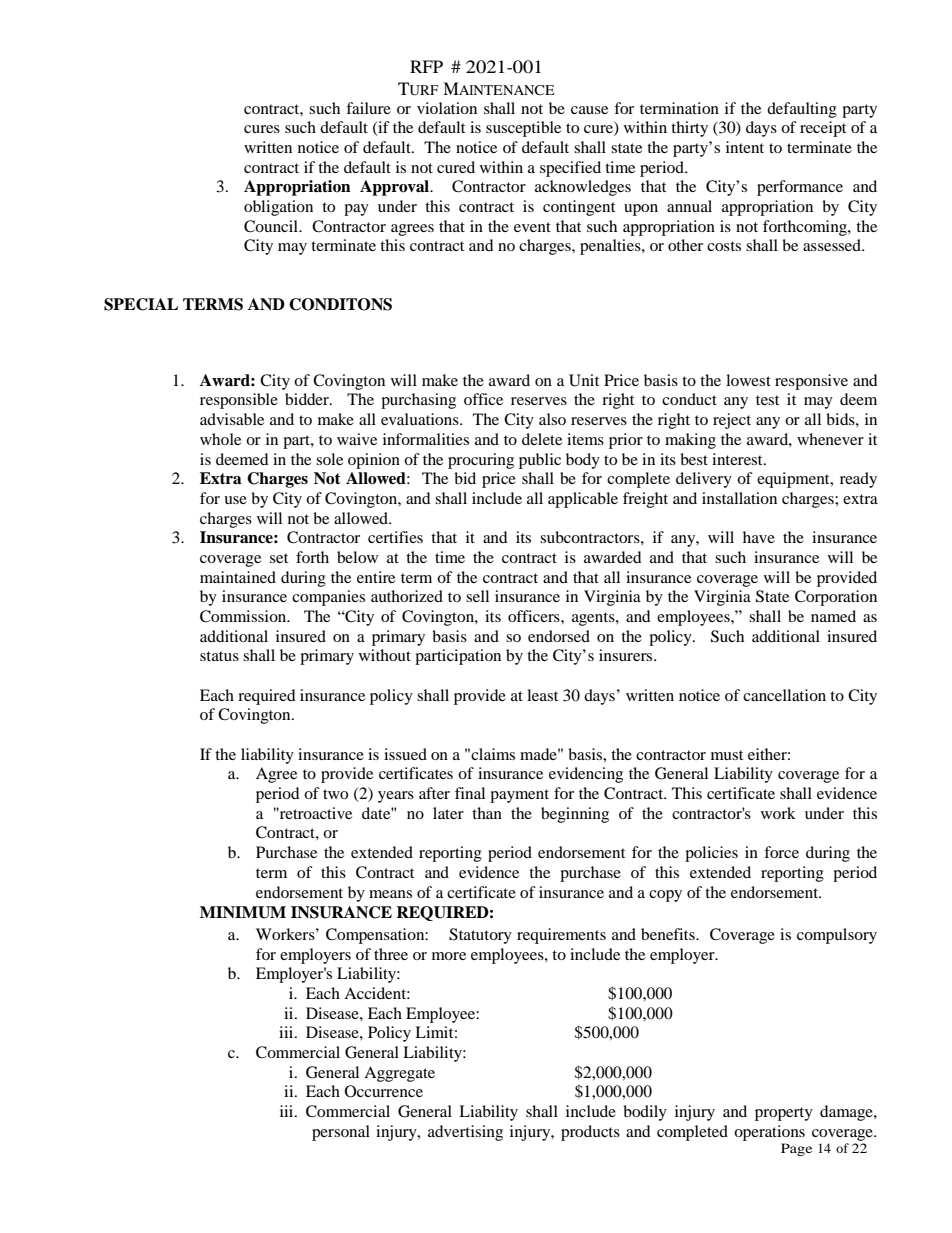 Image resolution: width=952 pixels, height=1233 pixels. I want to click on susceptible, so click(523, 129).
